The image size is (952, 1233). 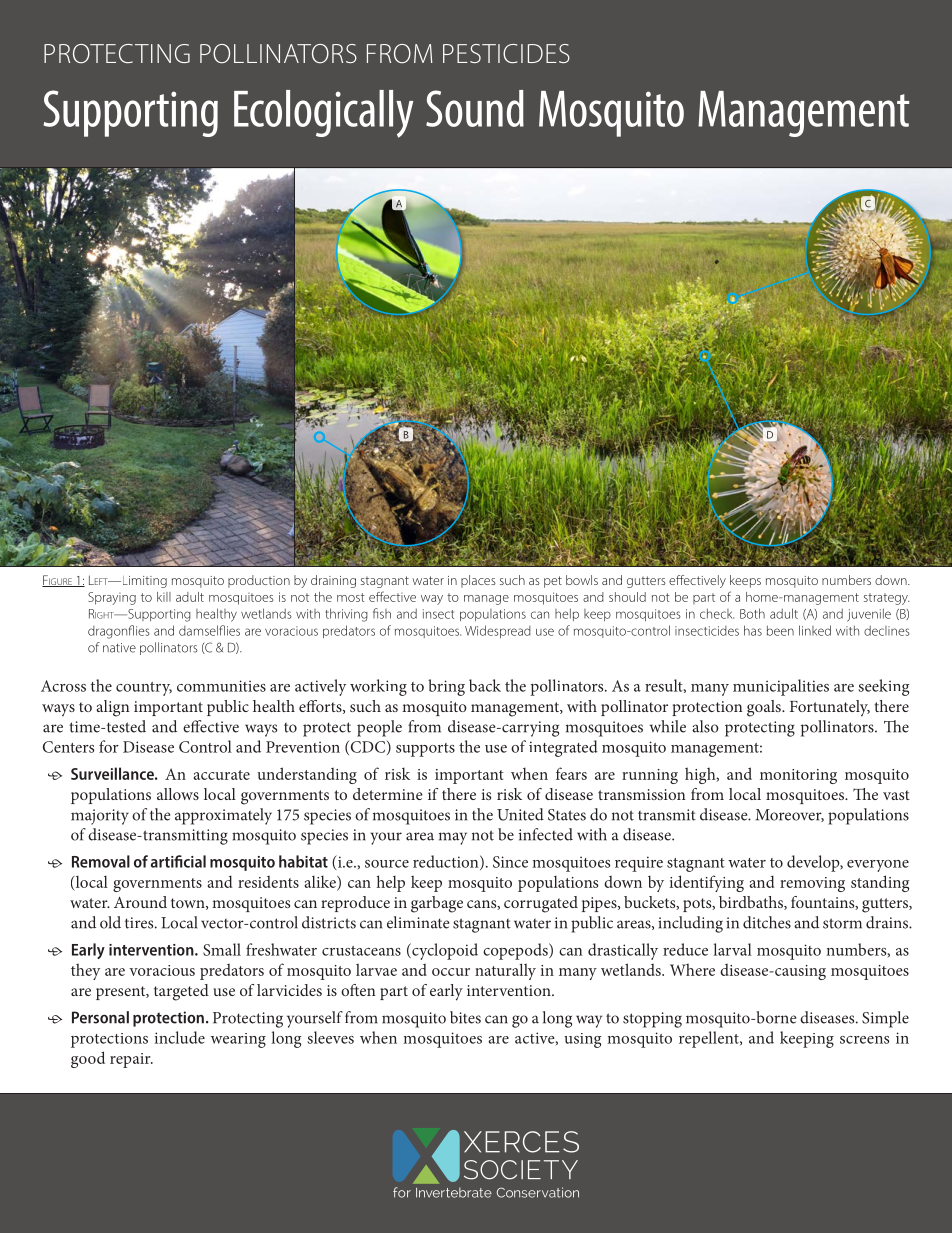 I want to click on PESTICIDES, so click(x=506, y=53).
